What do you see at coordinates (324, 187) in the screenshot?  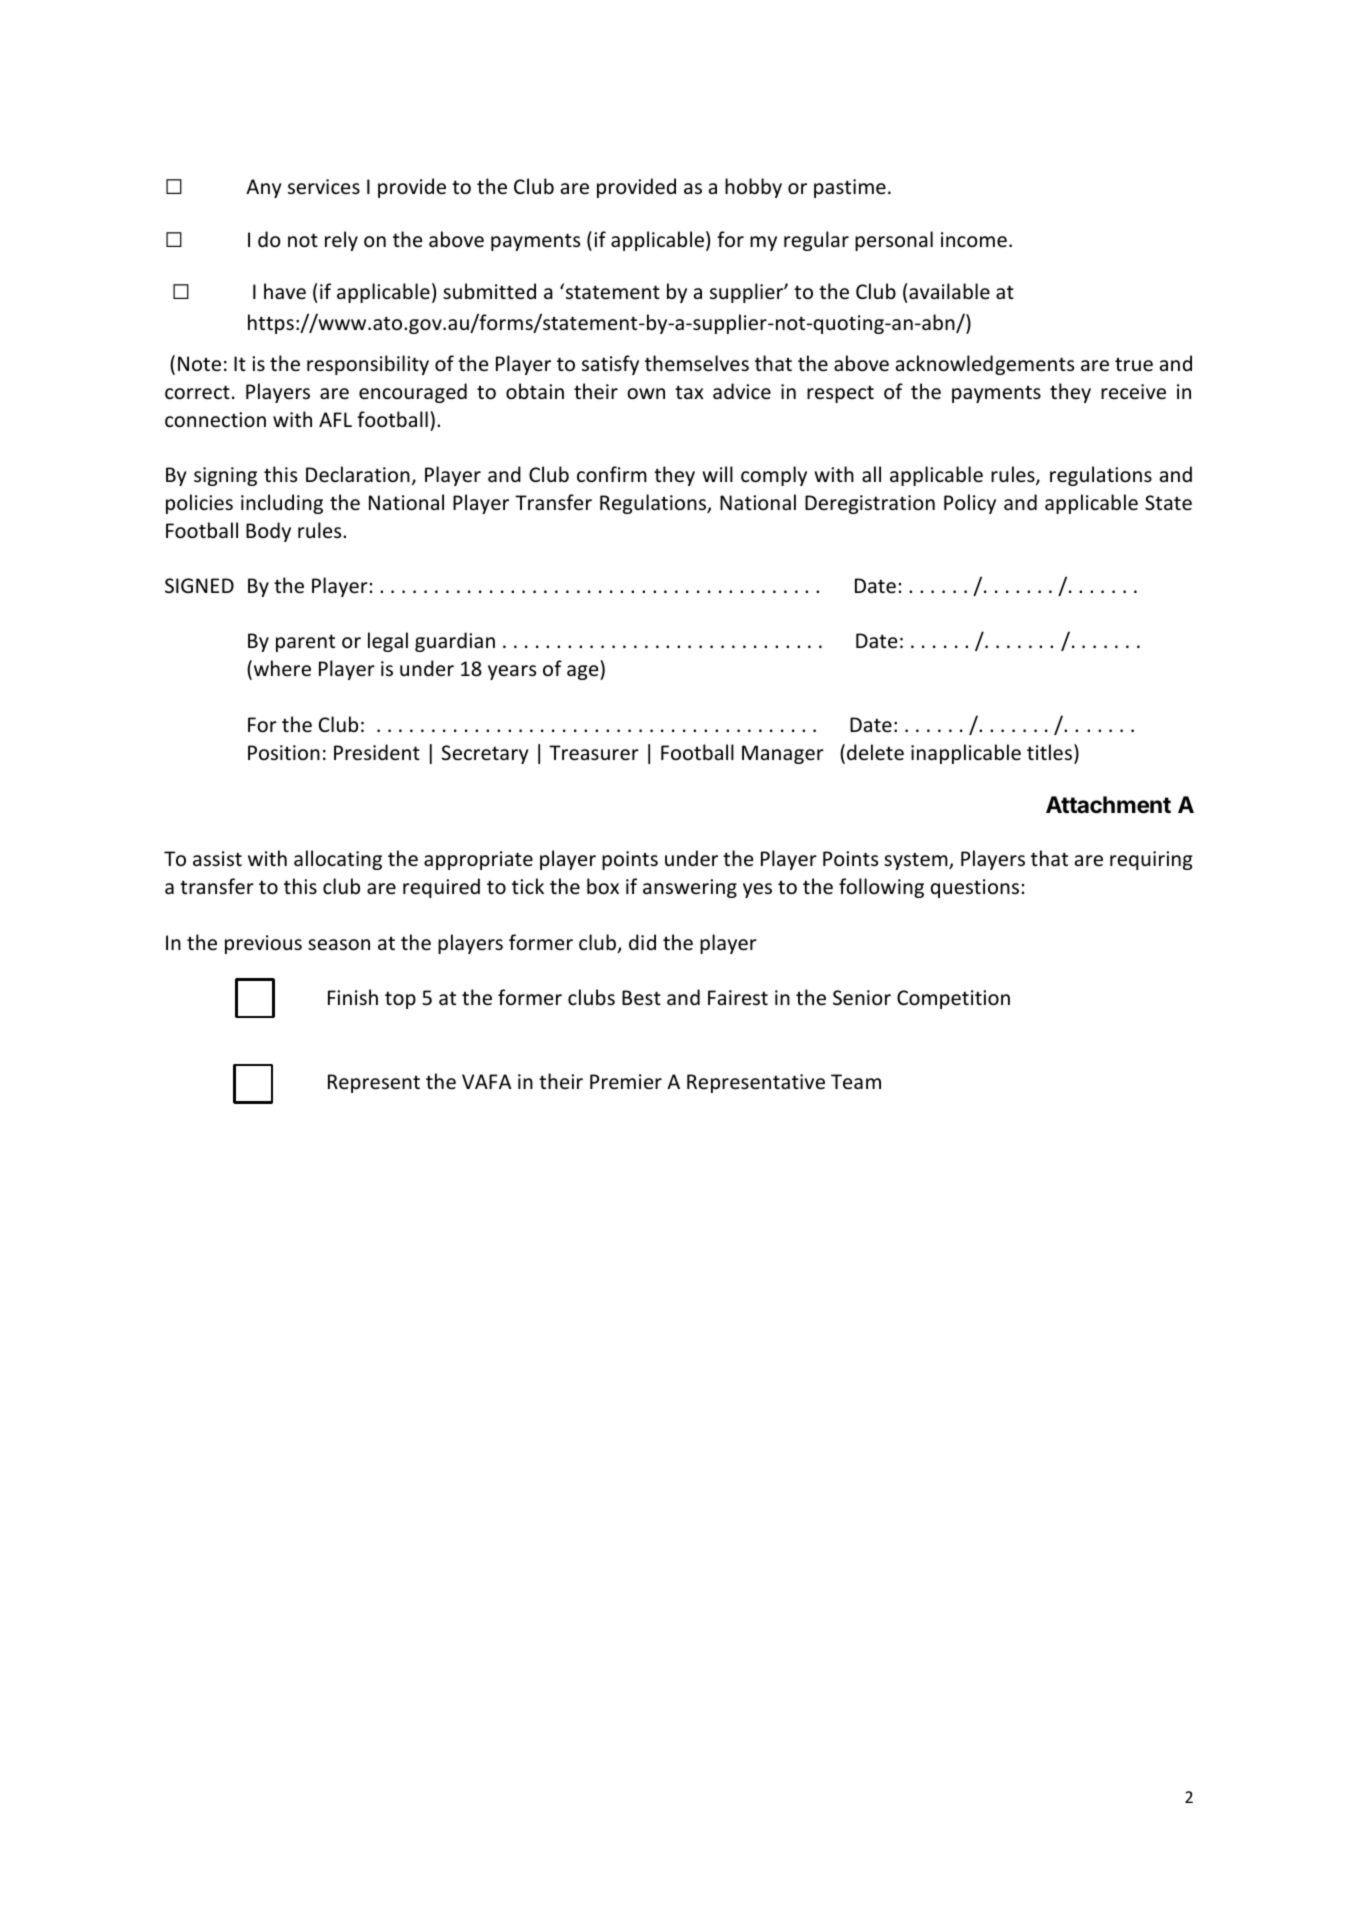 I see `services` at bounding box center [324, 187].
